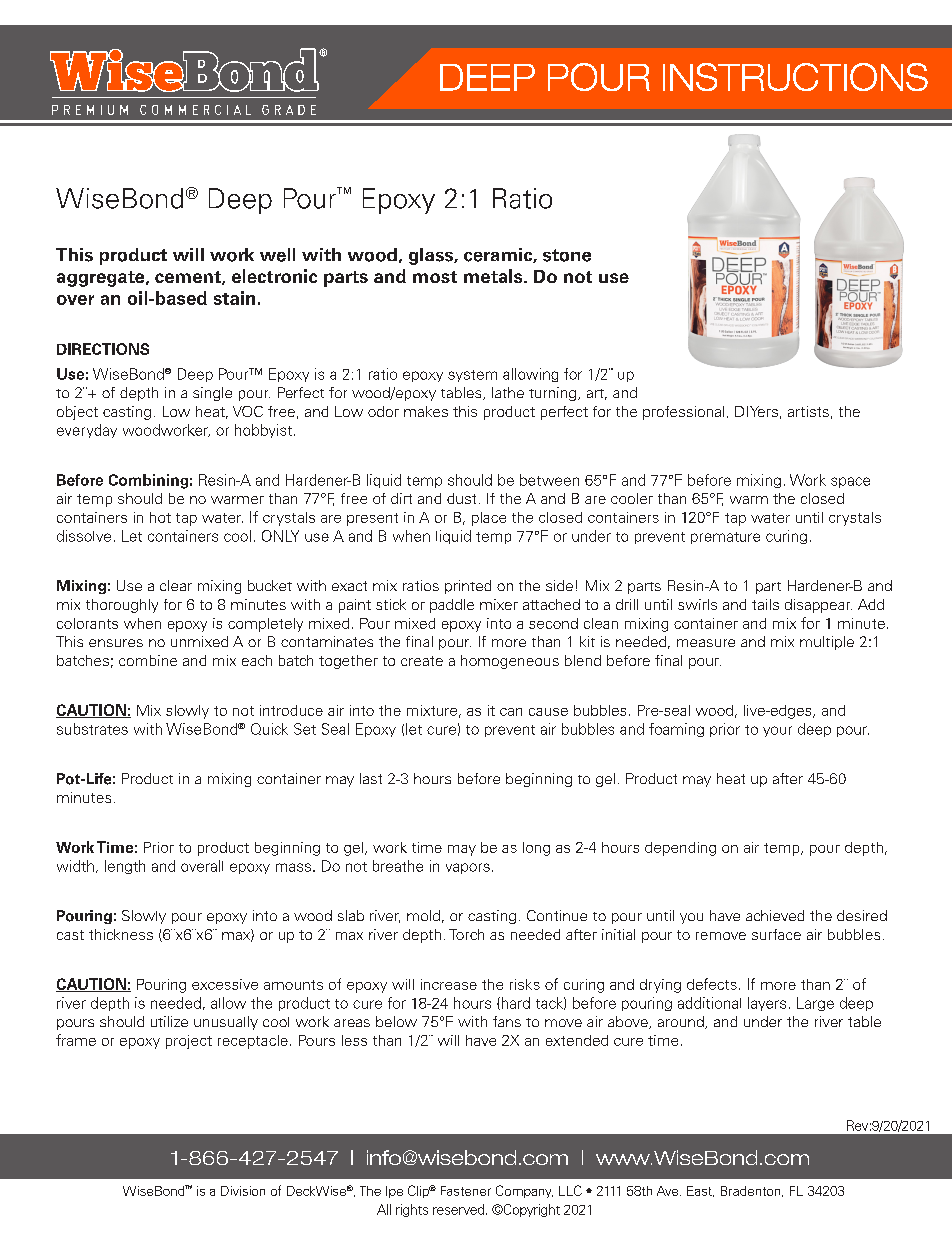 The width and height of the screenshot is (952, 1233). Describe the element at coordinates (567, 255) in the screenshot. I see `stone` at that location.
